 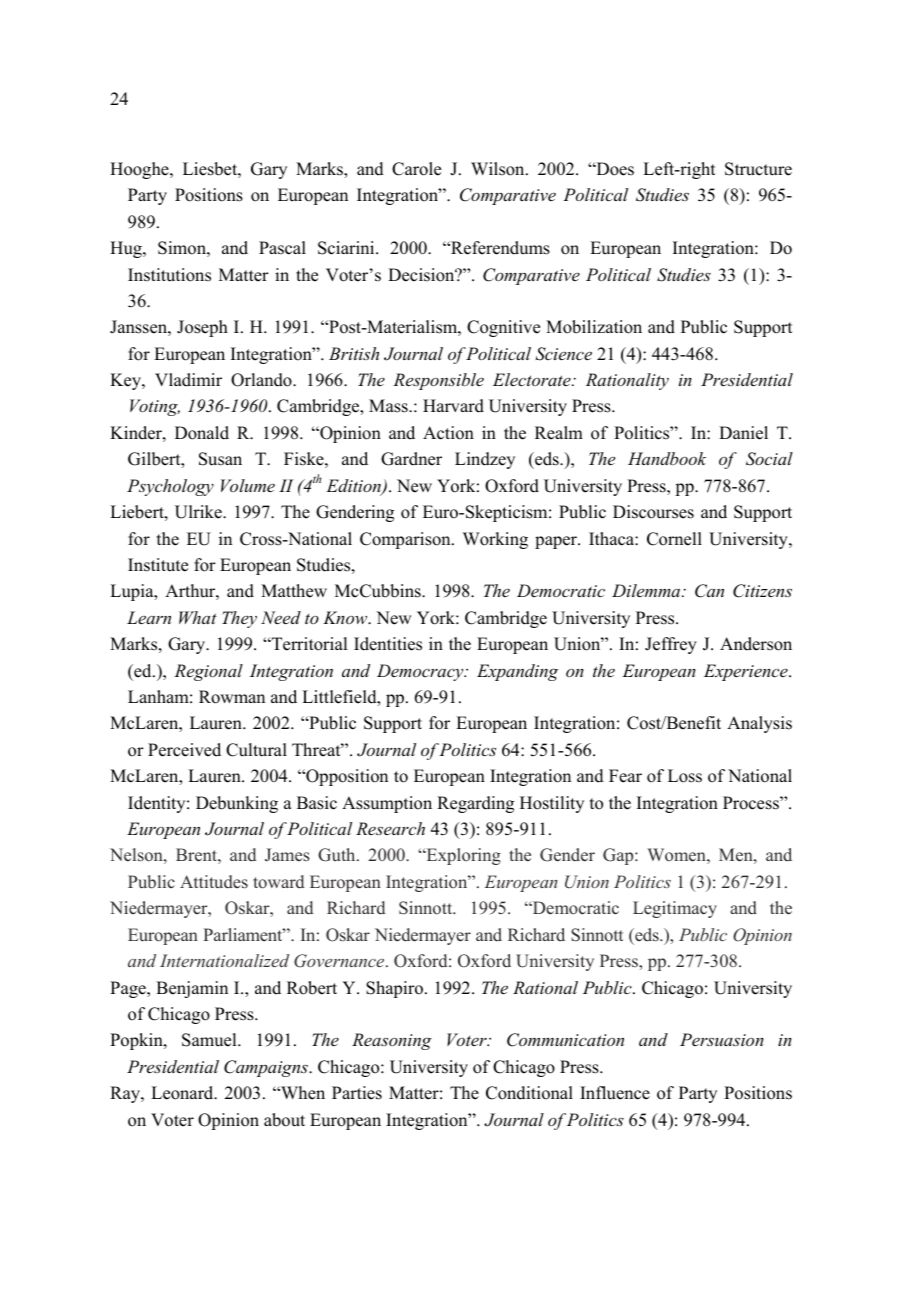 I want to click on Democracy, so click(x=421, y=672).
